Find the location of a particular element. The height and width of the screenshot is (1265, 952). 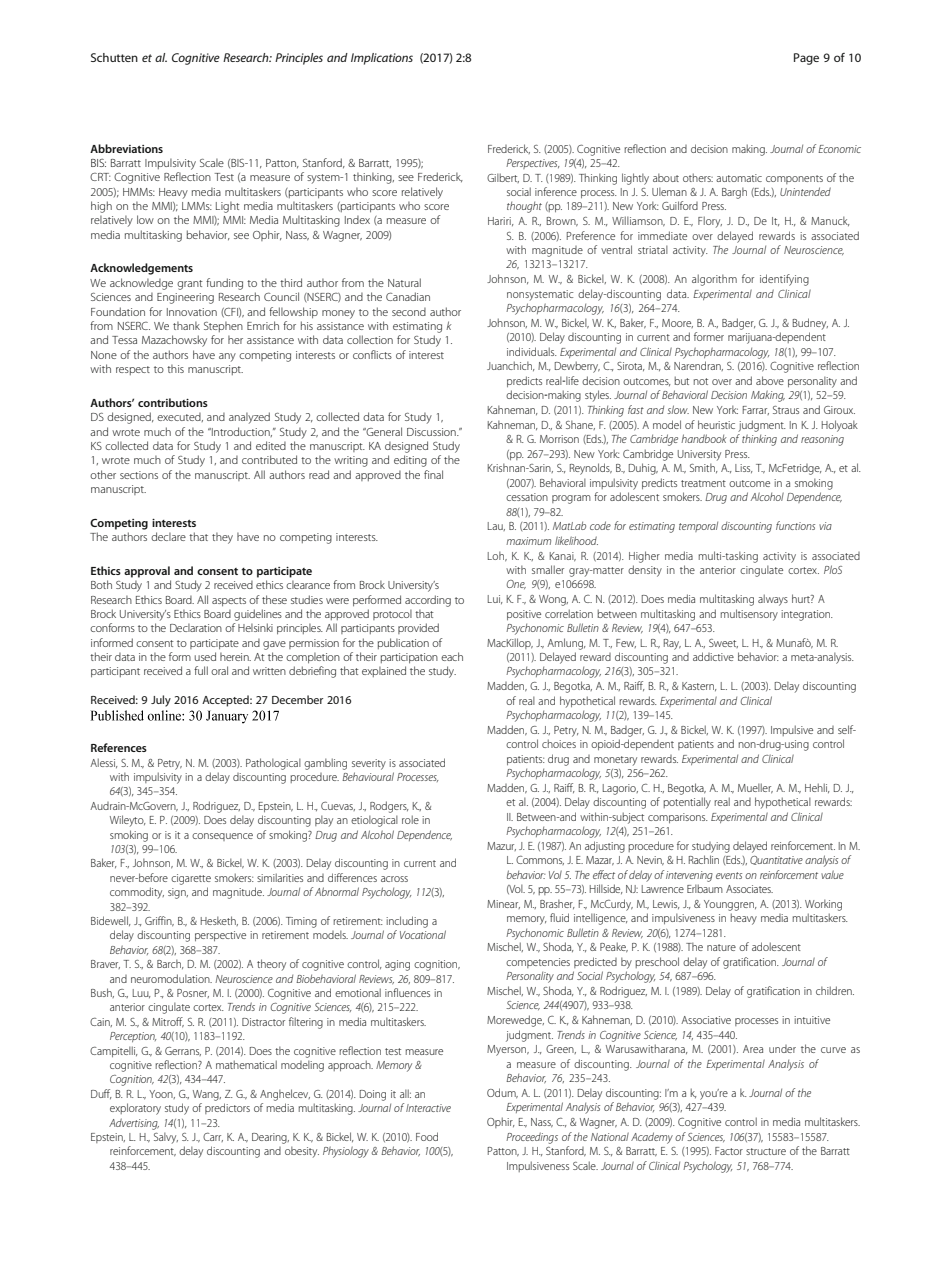

always is located at coordinates (773, 600).
